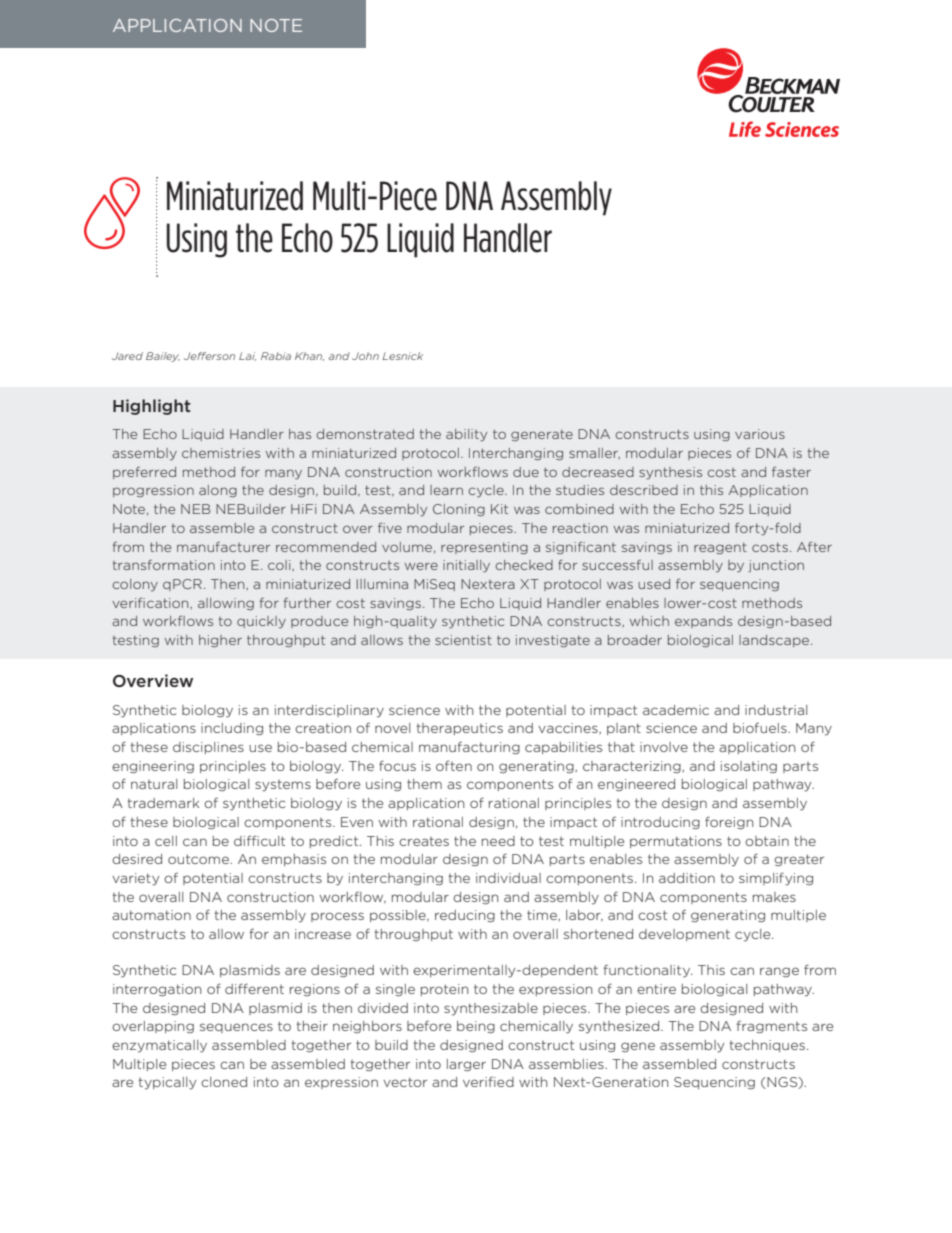  What do you see at coordinates (761, 727) in the document?
I see `biofuels` at bounding box center [761, 727].
